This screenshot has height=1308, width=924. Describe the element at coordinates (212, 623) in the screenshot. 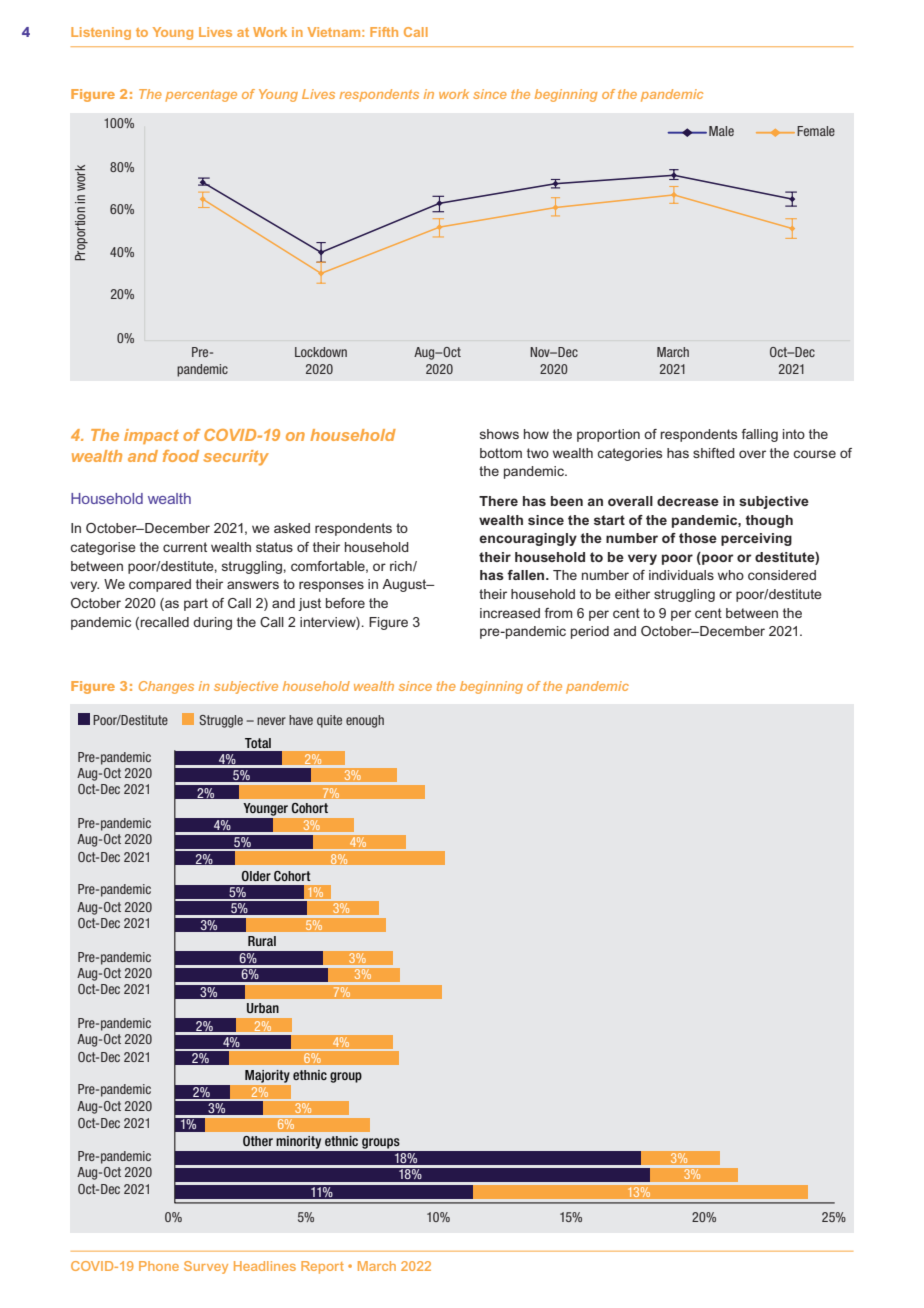

I see `during` at that location.
